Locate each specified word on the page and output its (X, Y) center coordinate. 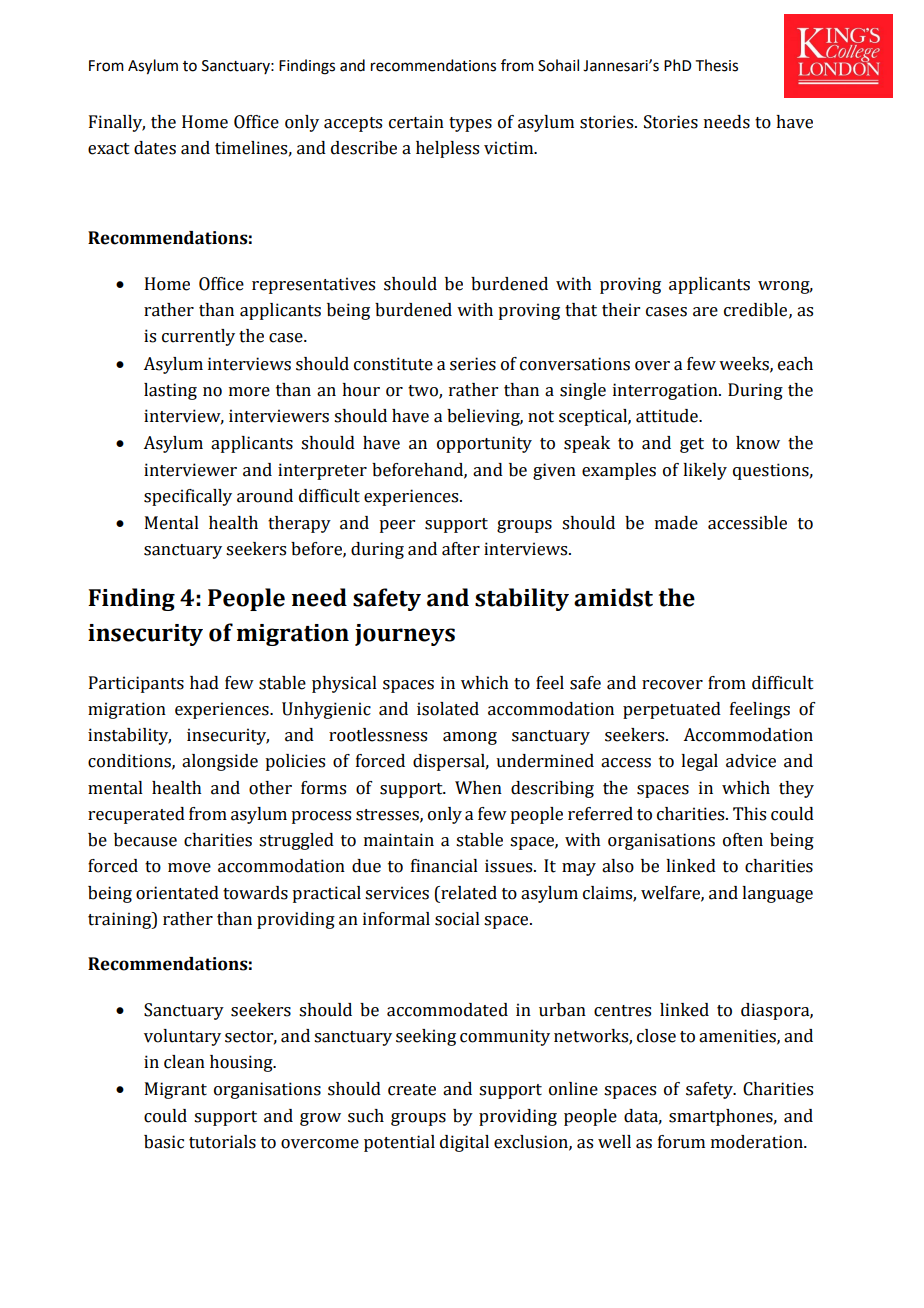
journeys (405, 635)
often (743, 840)
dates (155, 148)
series (473, 364)
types (470, 124)
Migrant (176, 1090)
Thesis (717, 65)
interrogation (666, 391)
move (189, 868)
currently (198, 337)
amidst (613, 597)
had (204, 683)
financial (444, 866)
